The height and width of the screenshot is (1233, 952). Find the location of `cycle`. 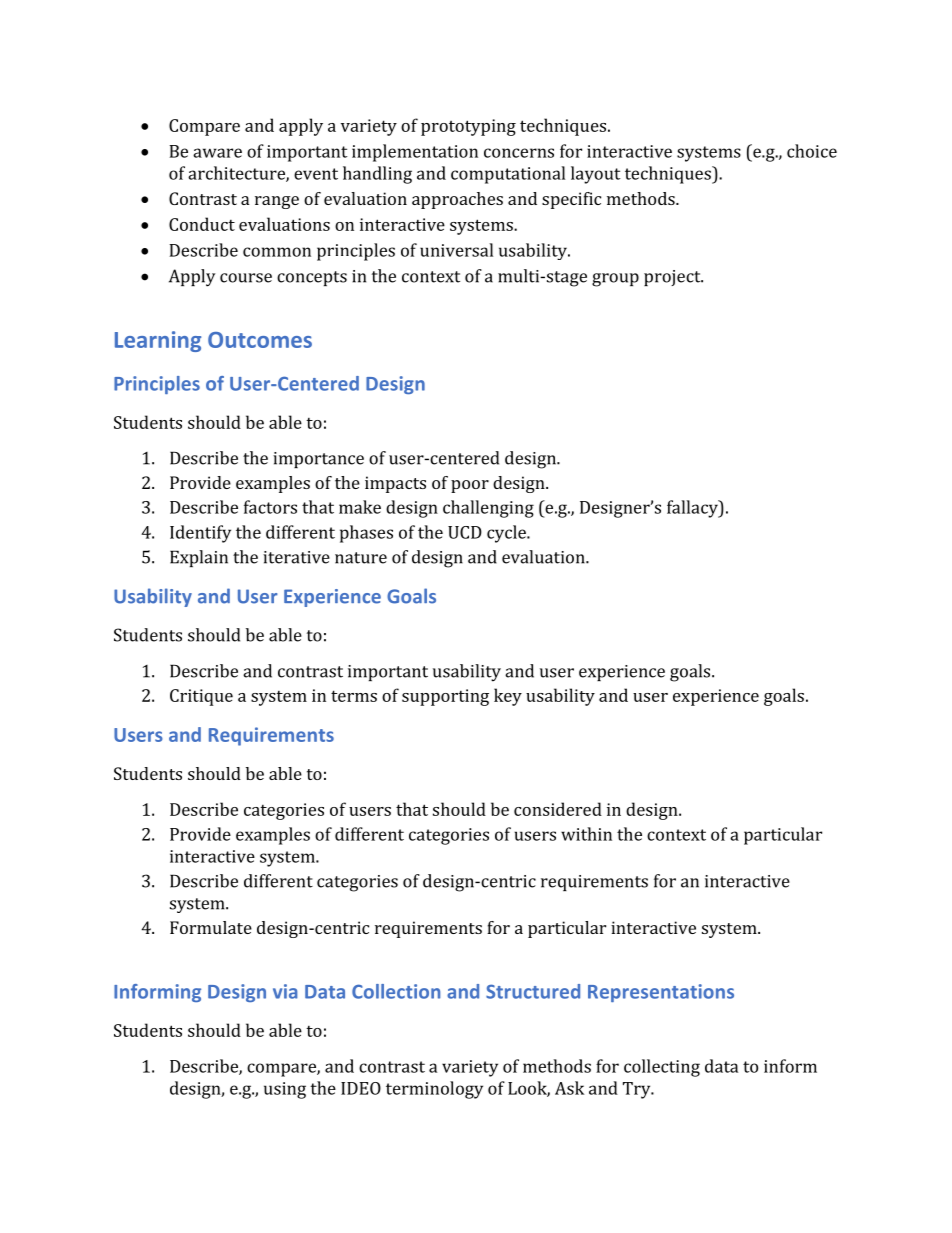

cycle is located at coordinates (507, 534).
